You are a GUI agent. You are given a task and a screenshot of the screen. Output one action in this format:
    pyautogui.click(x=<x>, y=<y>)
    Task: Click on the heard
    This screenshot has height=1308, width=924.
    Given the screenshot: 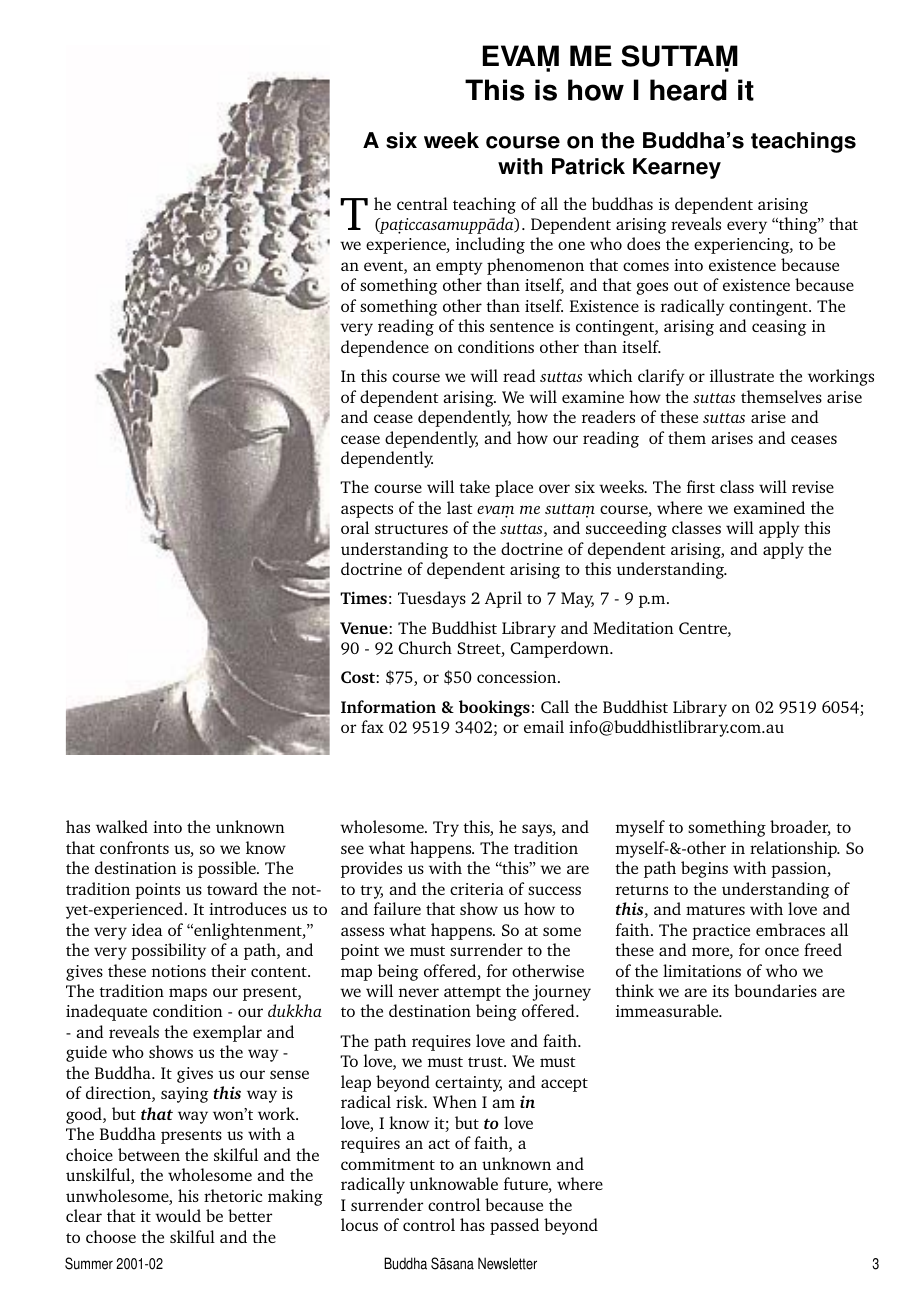 What is the action you would take?
    pyautogui.click(x=688, y=90)
